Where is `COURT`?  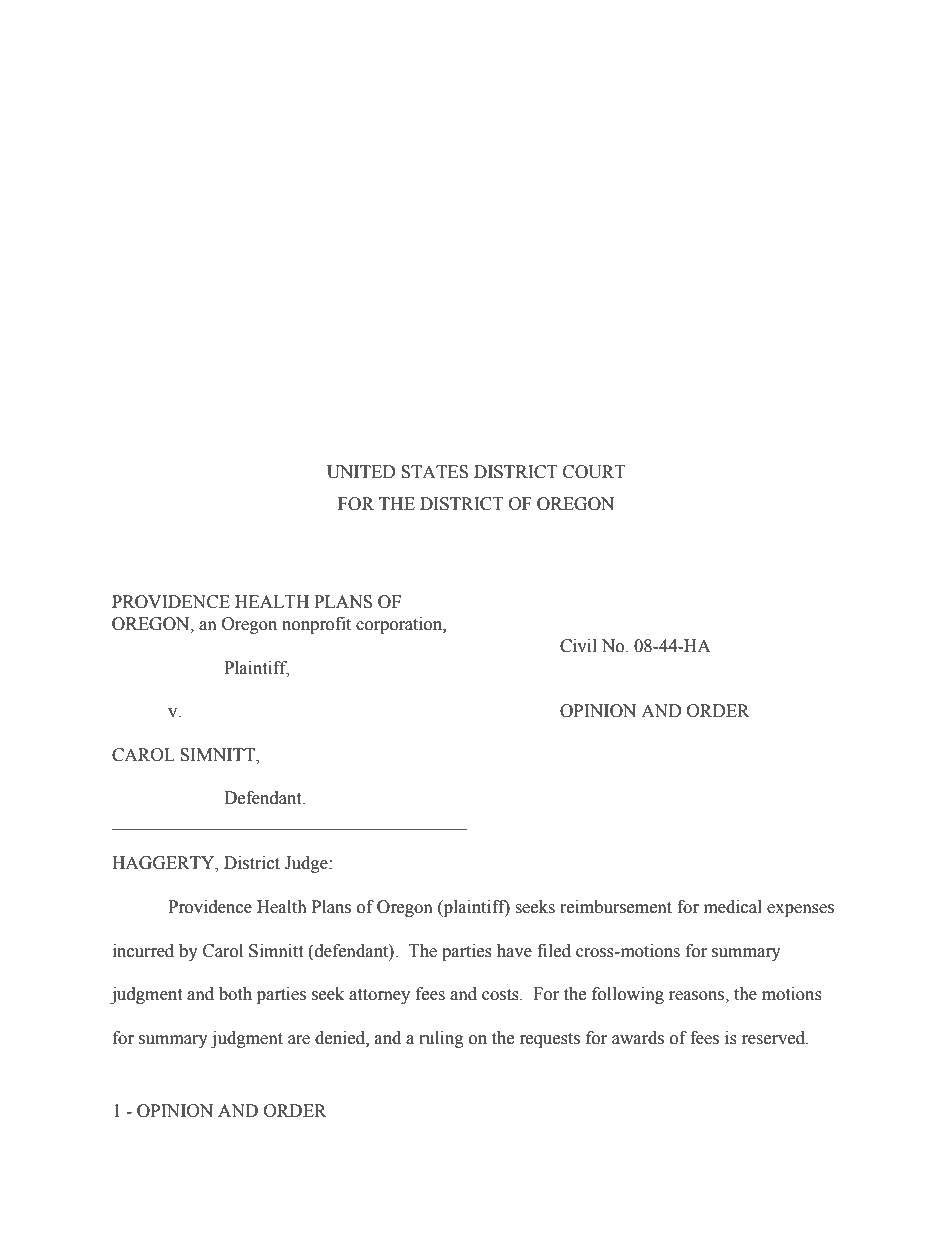
COURT is located at coordinates (594, 472).
